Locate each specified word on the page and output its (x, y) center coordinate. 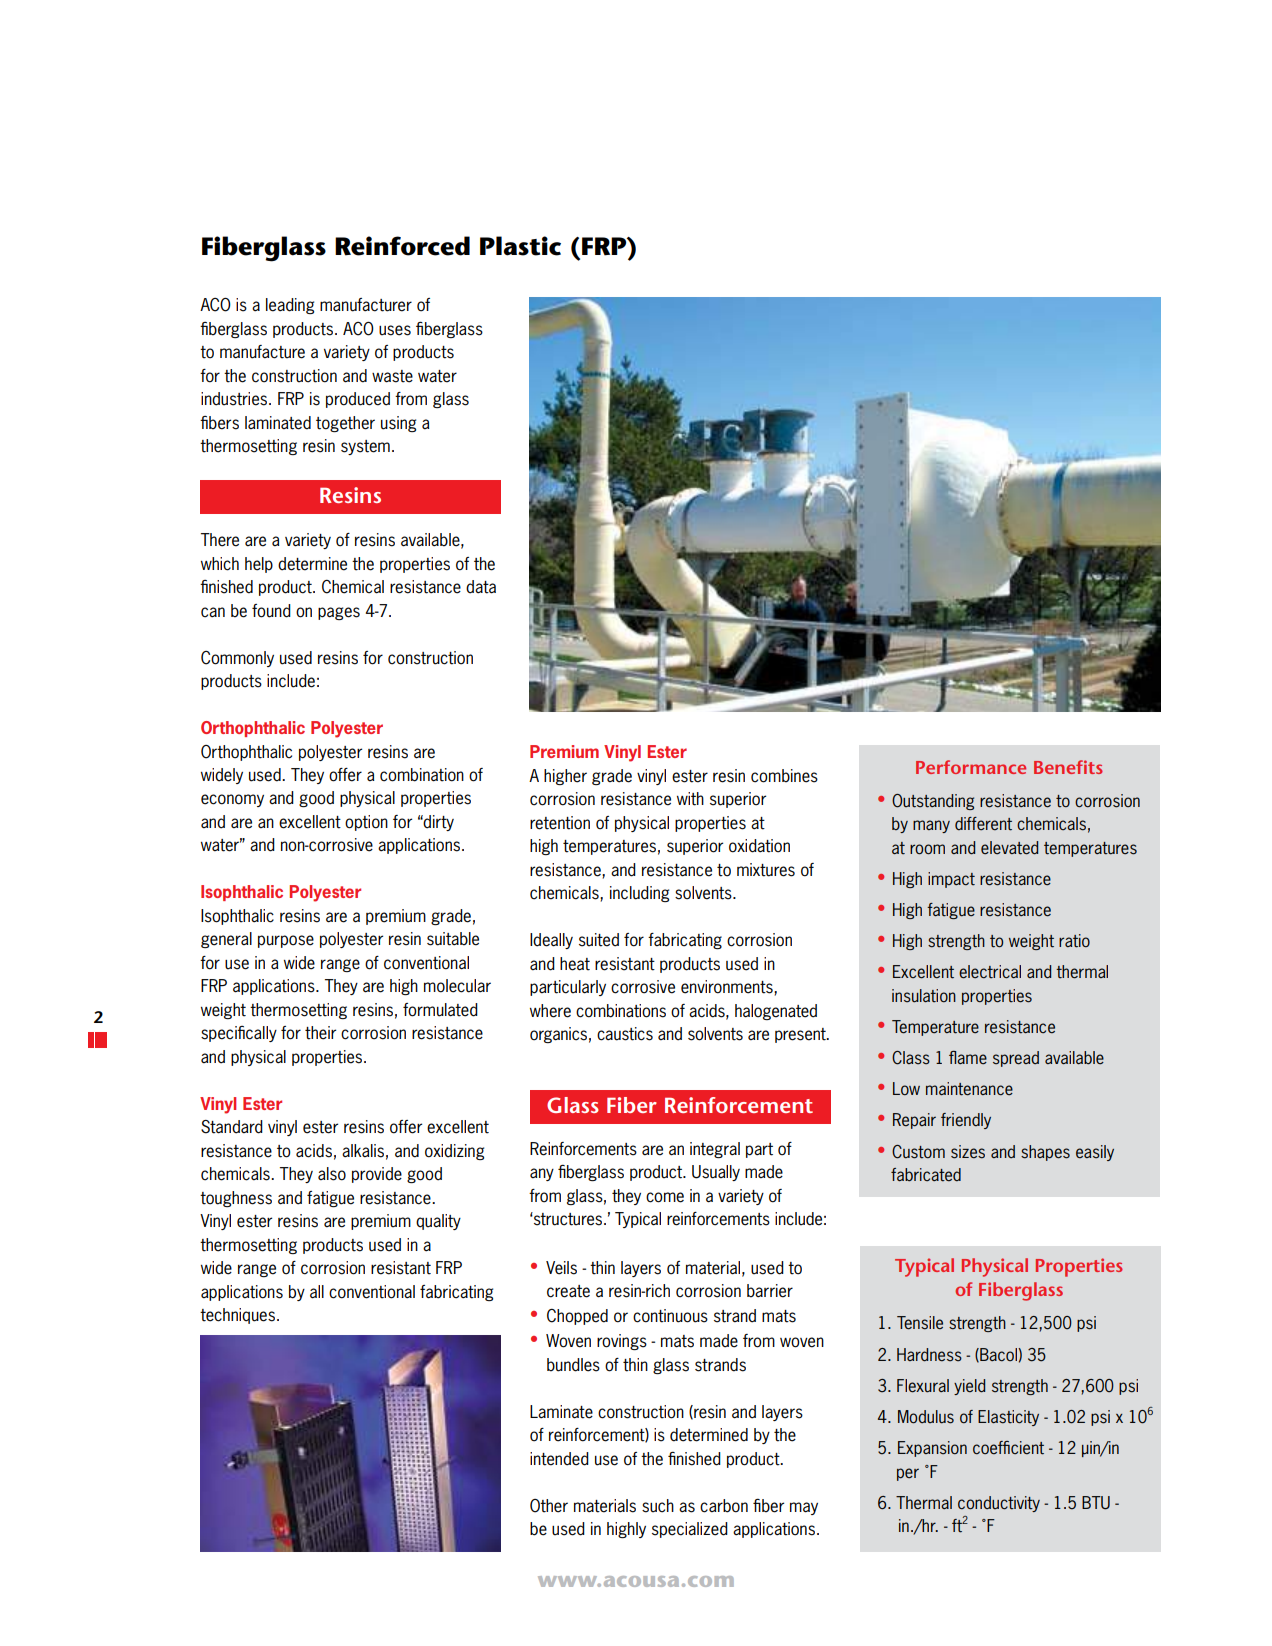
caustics (625, 1034)
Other (549, 1506)
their (320, 1033)
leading (290, 306)
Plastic (520, 246)
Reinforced (402, 246)
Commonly (237, 659)
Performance (971, 767)
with (690, 799)
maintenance (969, 1089)
